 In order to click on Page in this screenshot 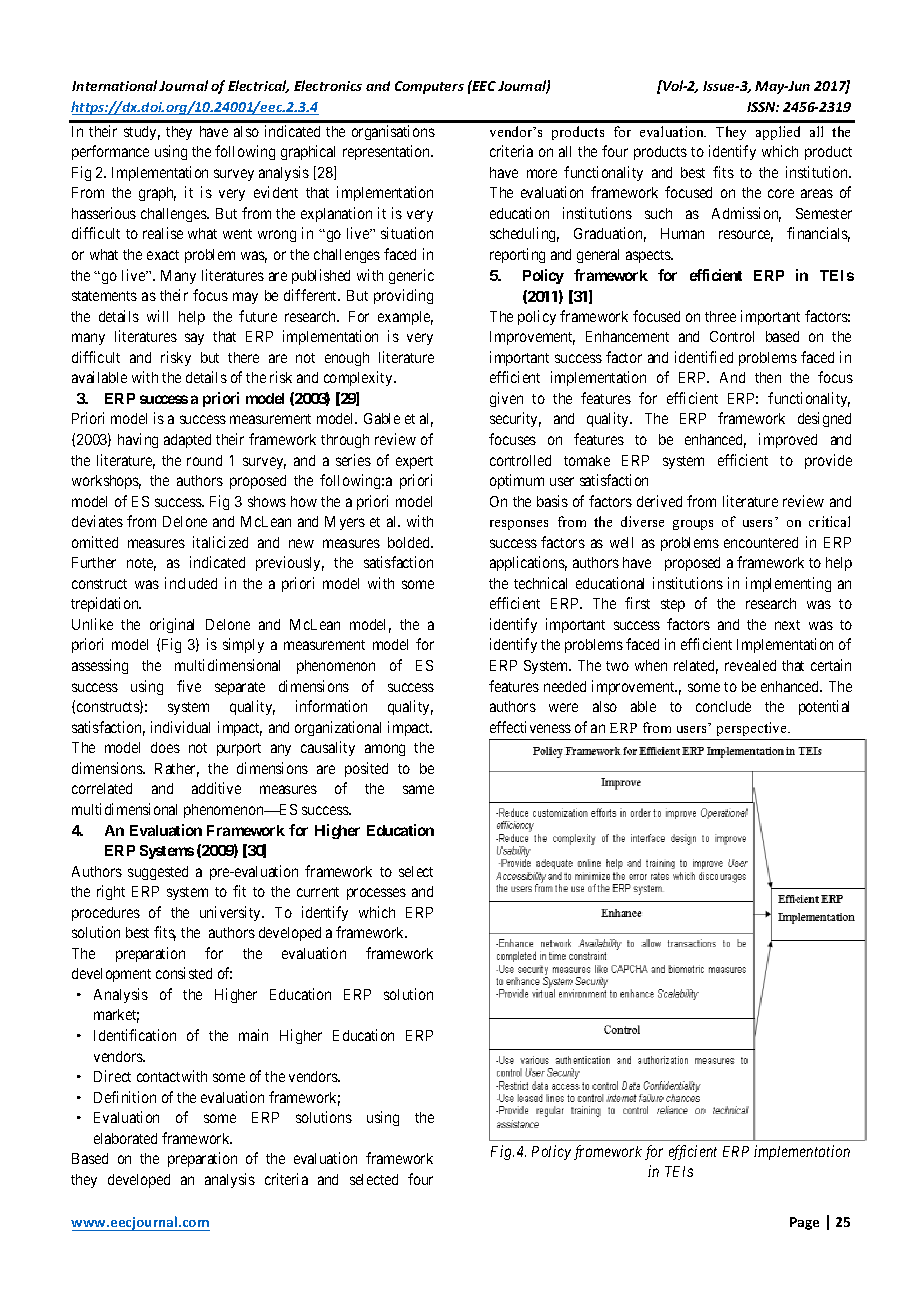, I will do `click(804, 1223)`.
